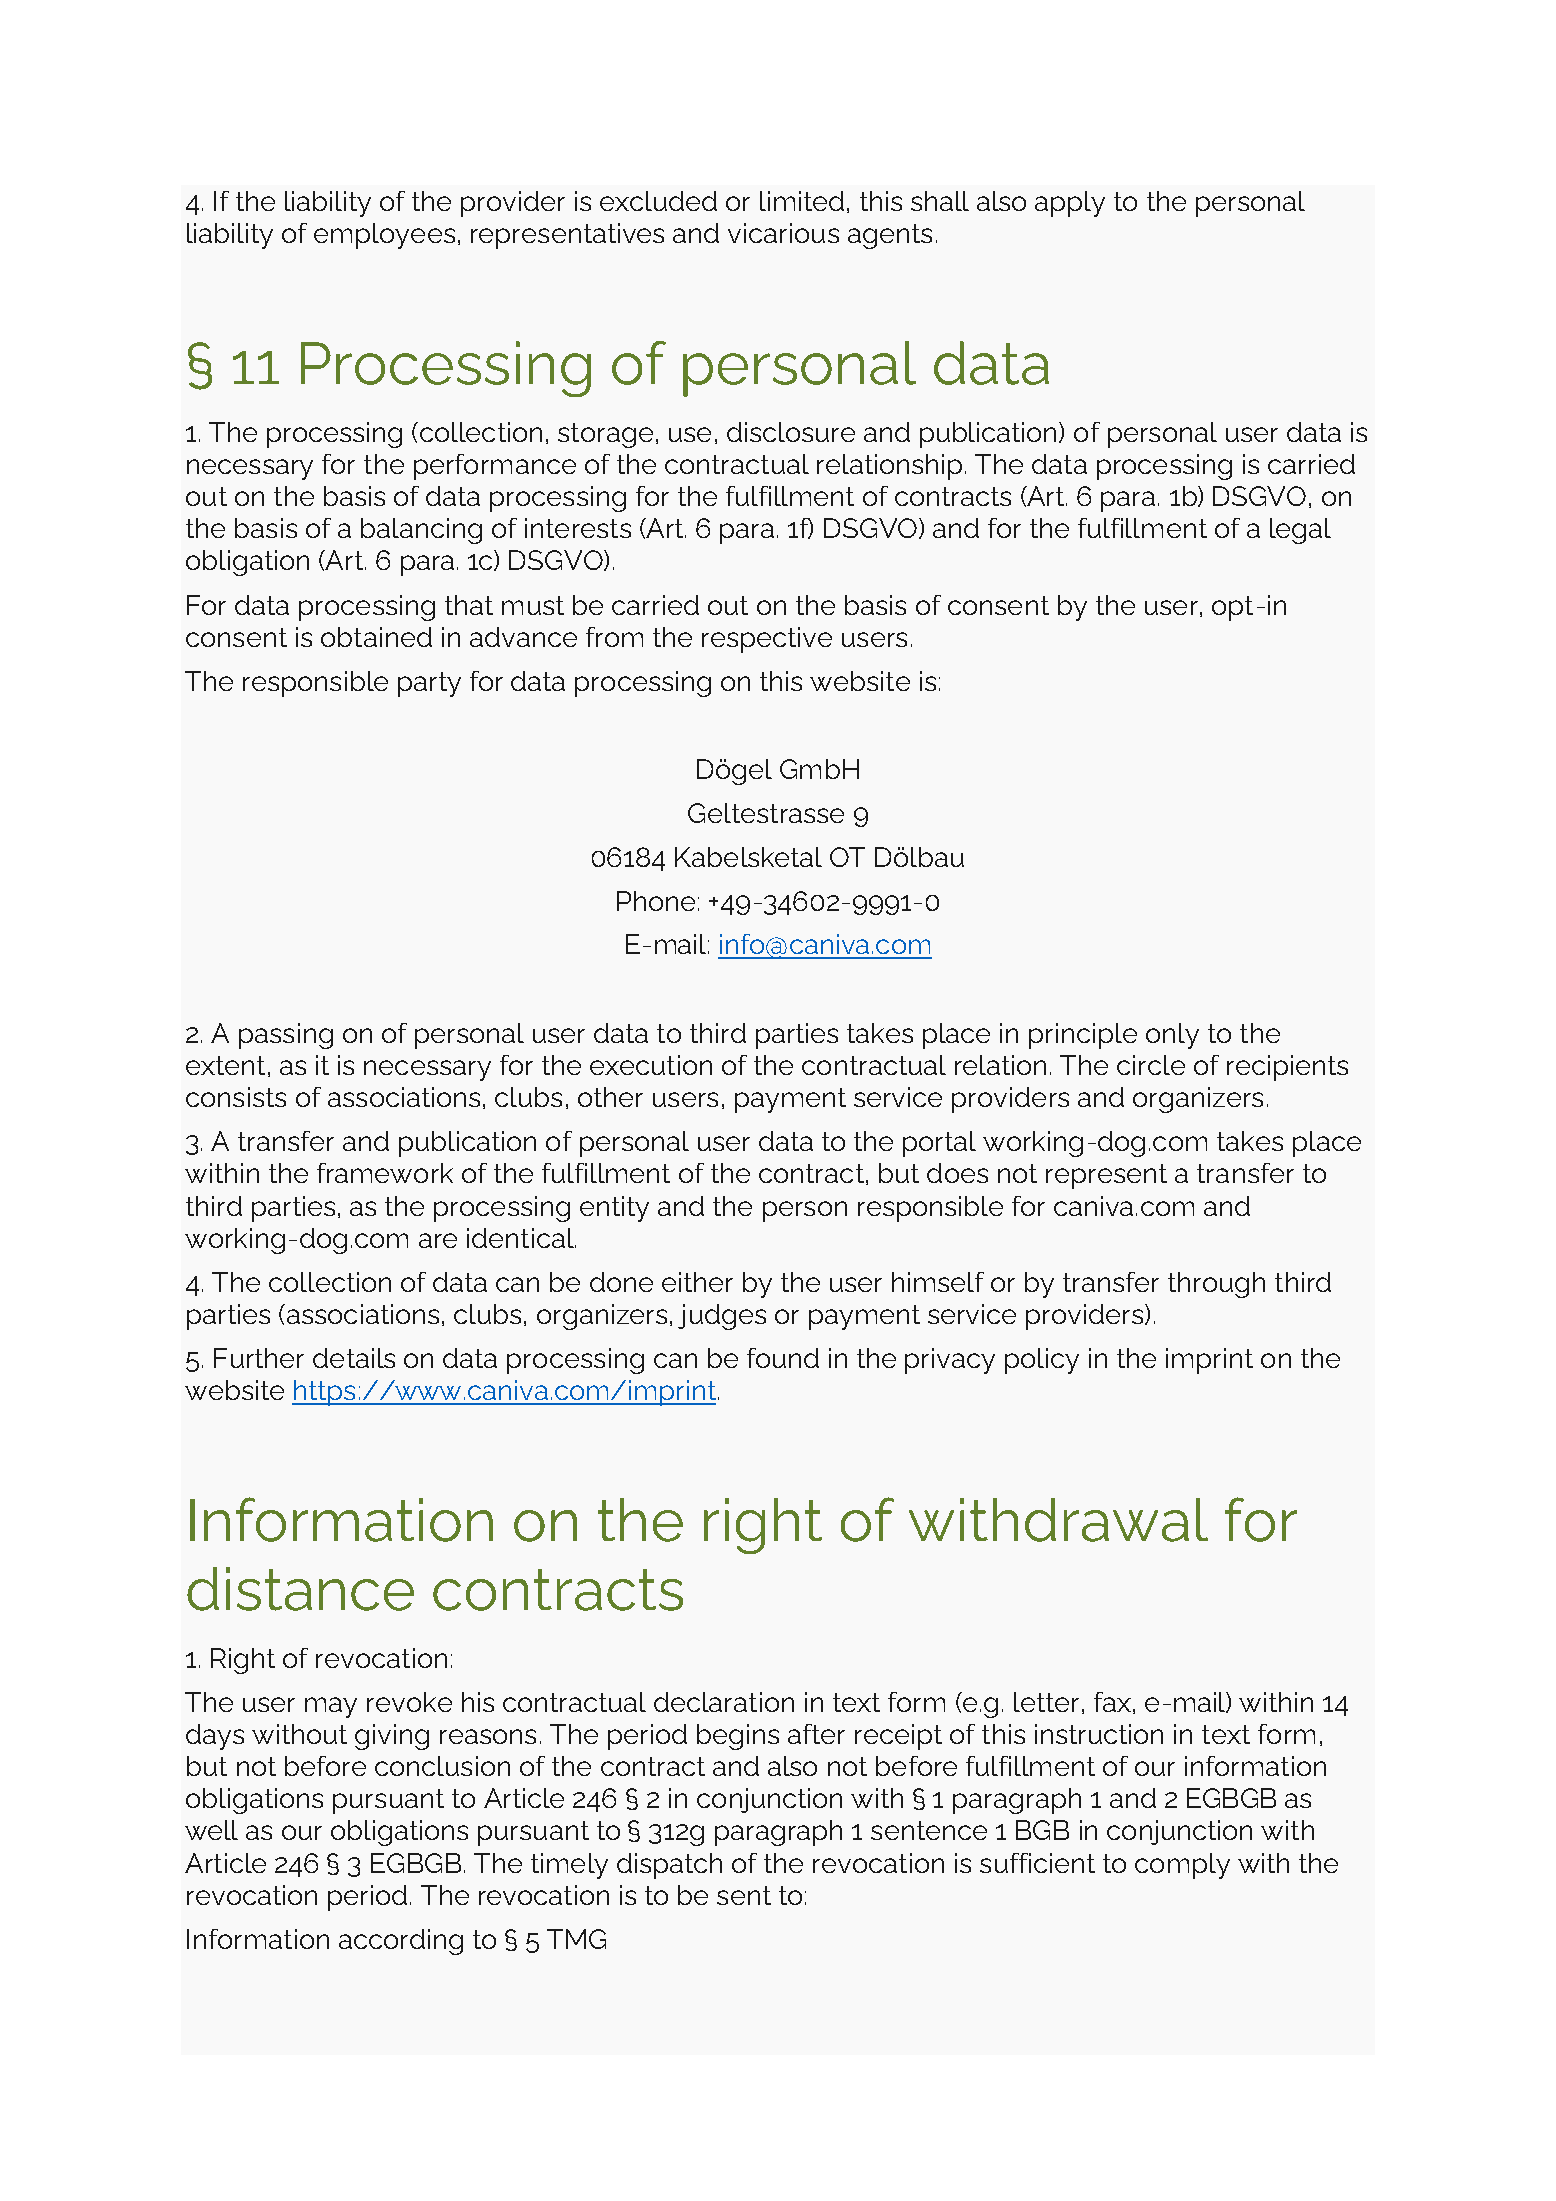 This screenshot has height=2201, width=1556. I want to click on apply, so click(1070, 204).
